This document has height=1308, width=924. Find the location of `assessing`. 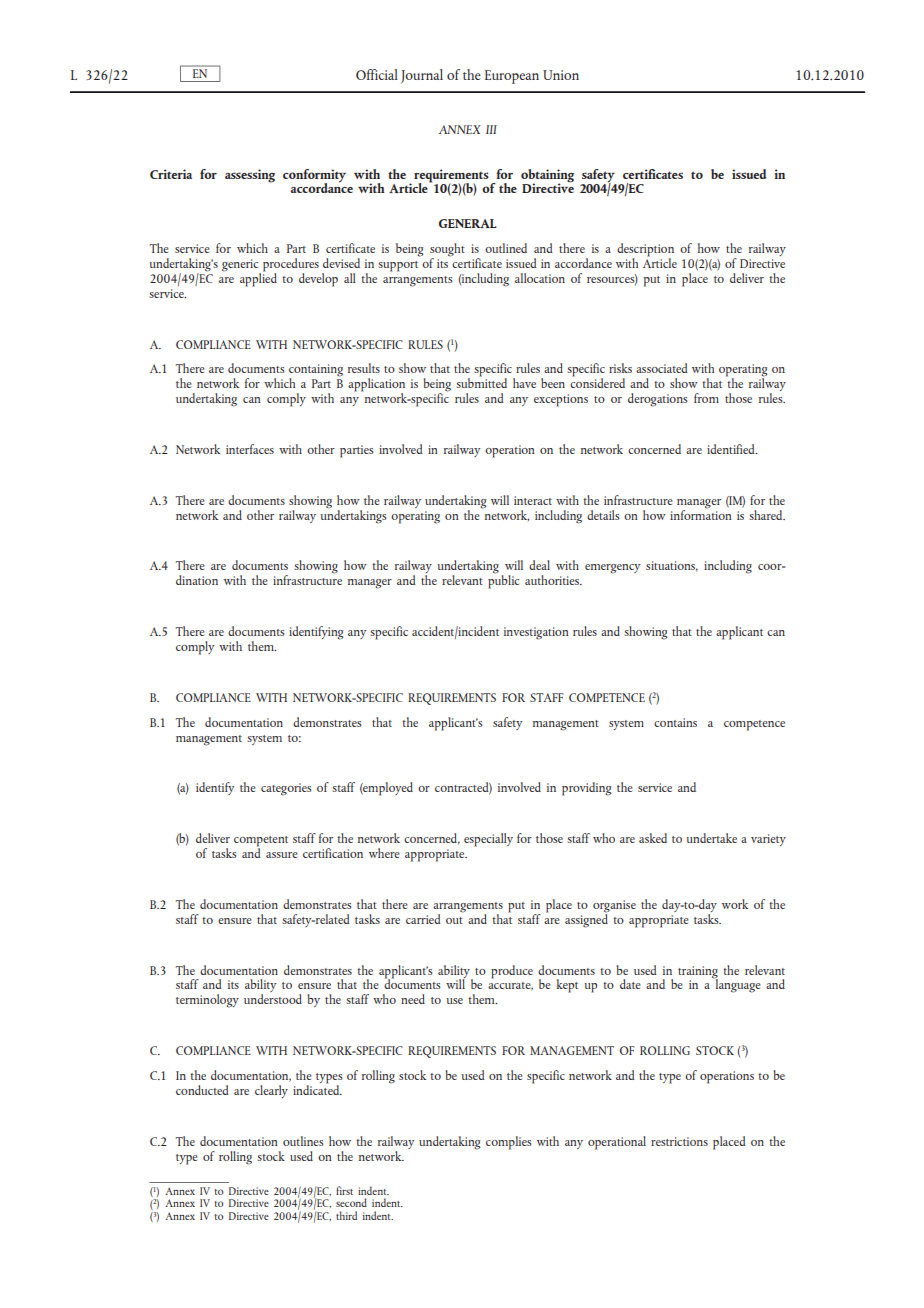

assessing is located at coordinates (250, 176).
